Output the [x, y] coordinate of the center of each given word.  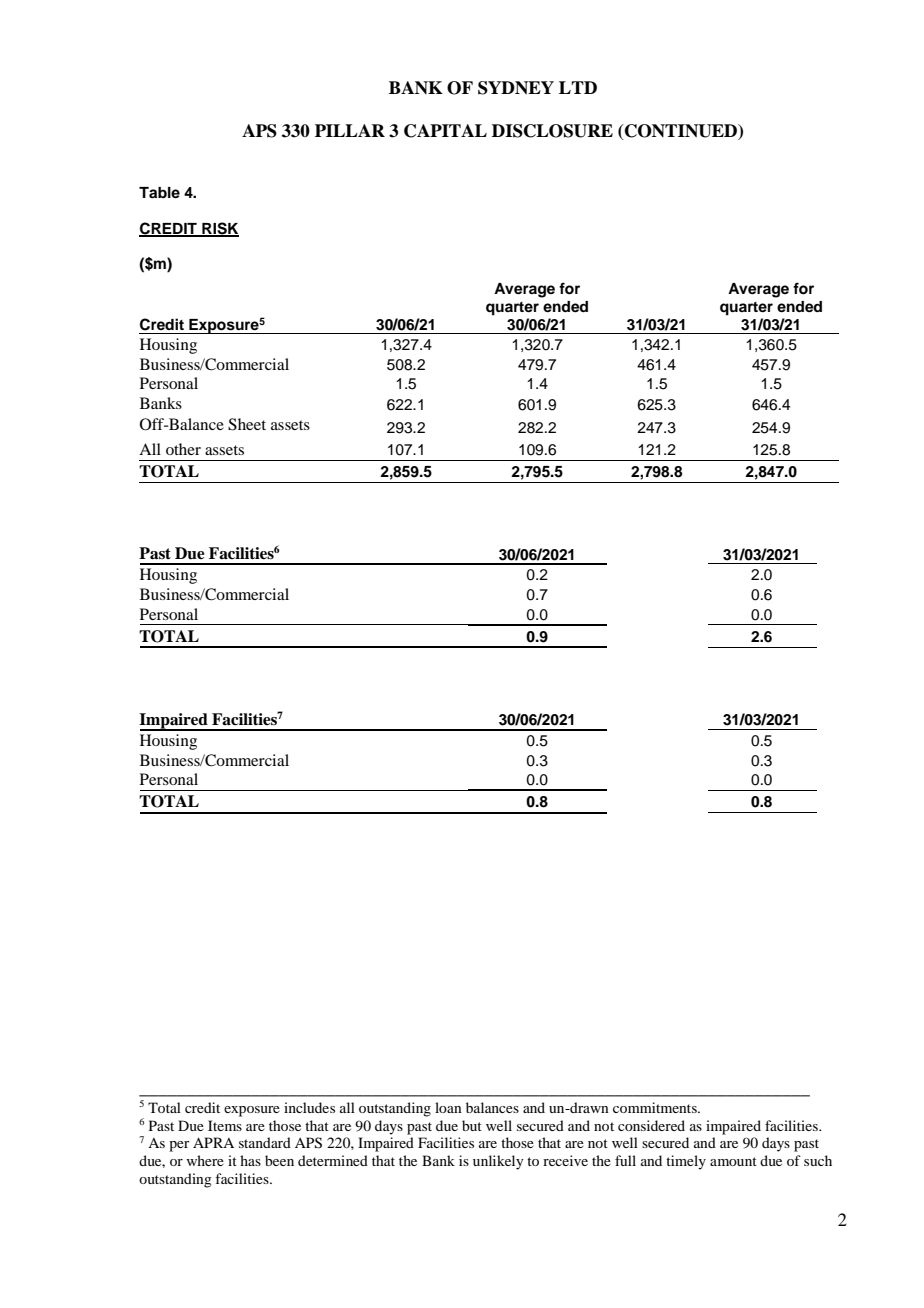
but [472, 1125]
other [183, 449]
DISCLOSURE [552, 131]
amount [733, 1161]
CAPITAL [445, 131]
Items [225, 1125]
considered [651, 1125]
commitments [656, 1107]
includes [309, 1107]
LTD [578, 87]
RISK [219, 229]
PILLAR [350, 130]
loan [448, 1107]
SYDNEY [516, 88]
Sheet [247, 424]
